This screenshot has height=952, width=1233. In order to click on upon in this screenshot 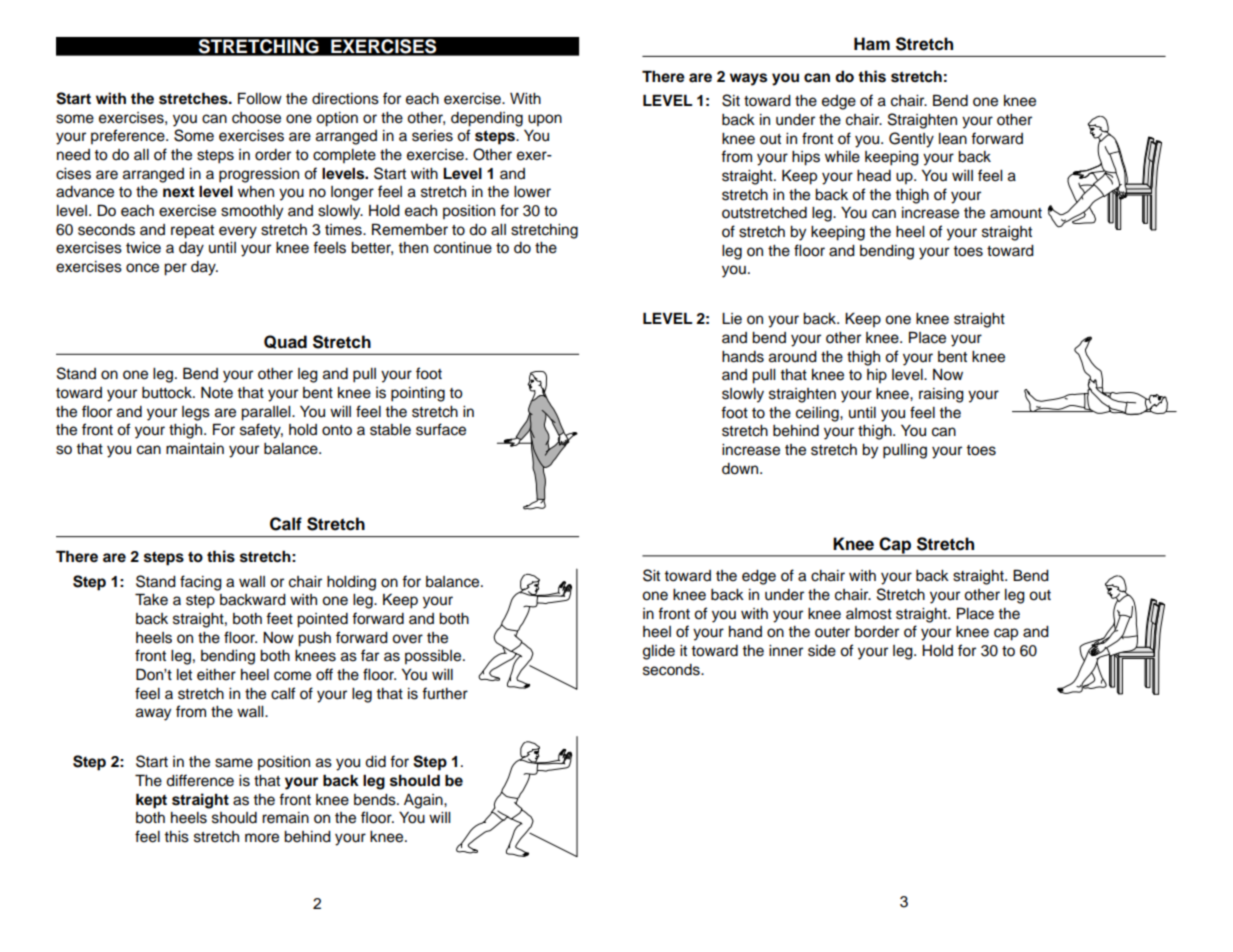, I will do `click(545, 120)`.
